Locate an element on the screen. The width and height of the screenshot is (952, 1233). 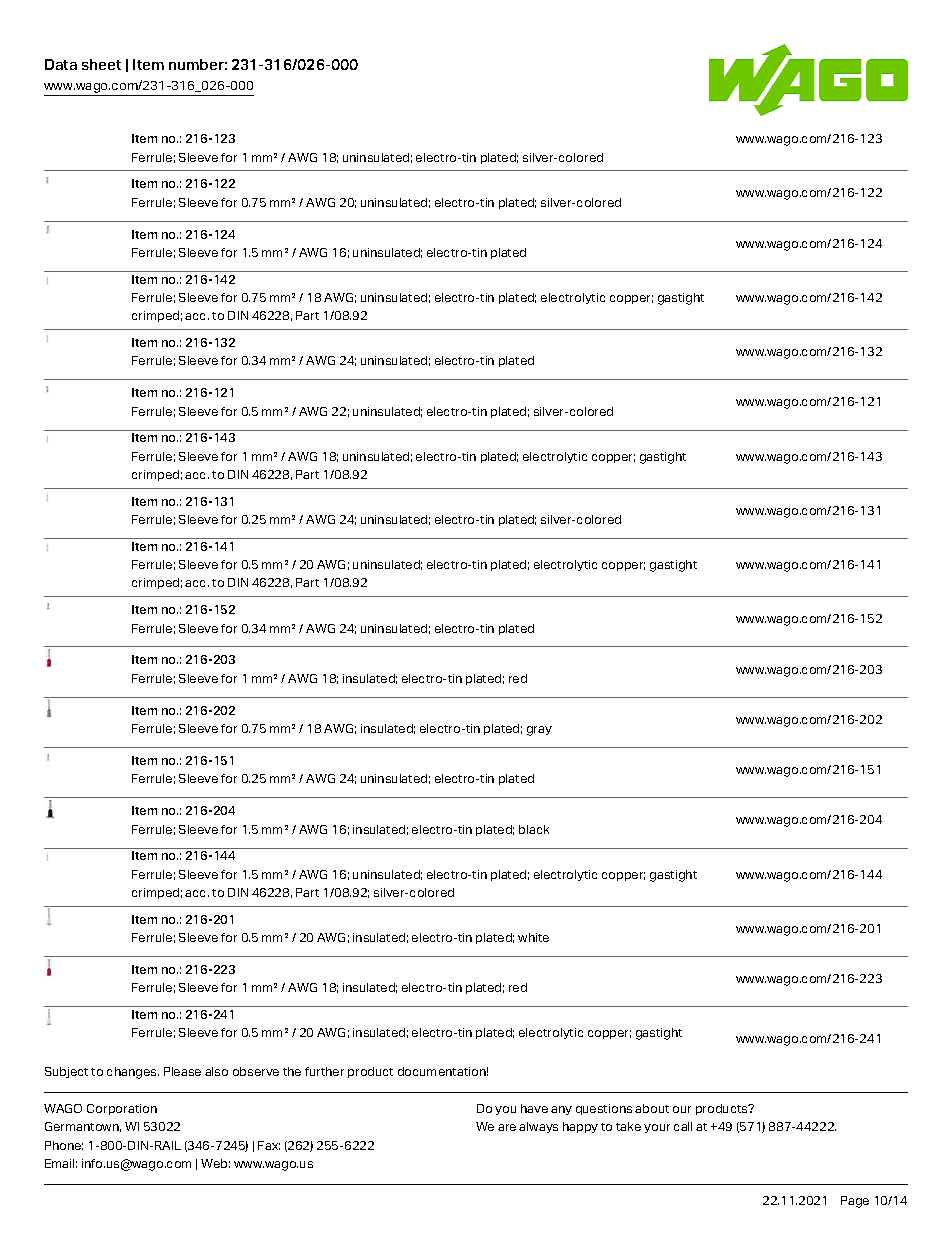
Data is located at coordinates (61, 64).
